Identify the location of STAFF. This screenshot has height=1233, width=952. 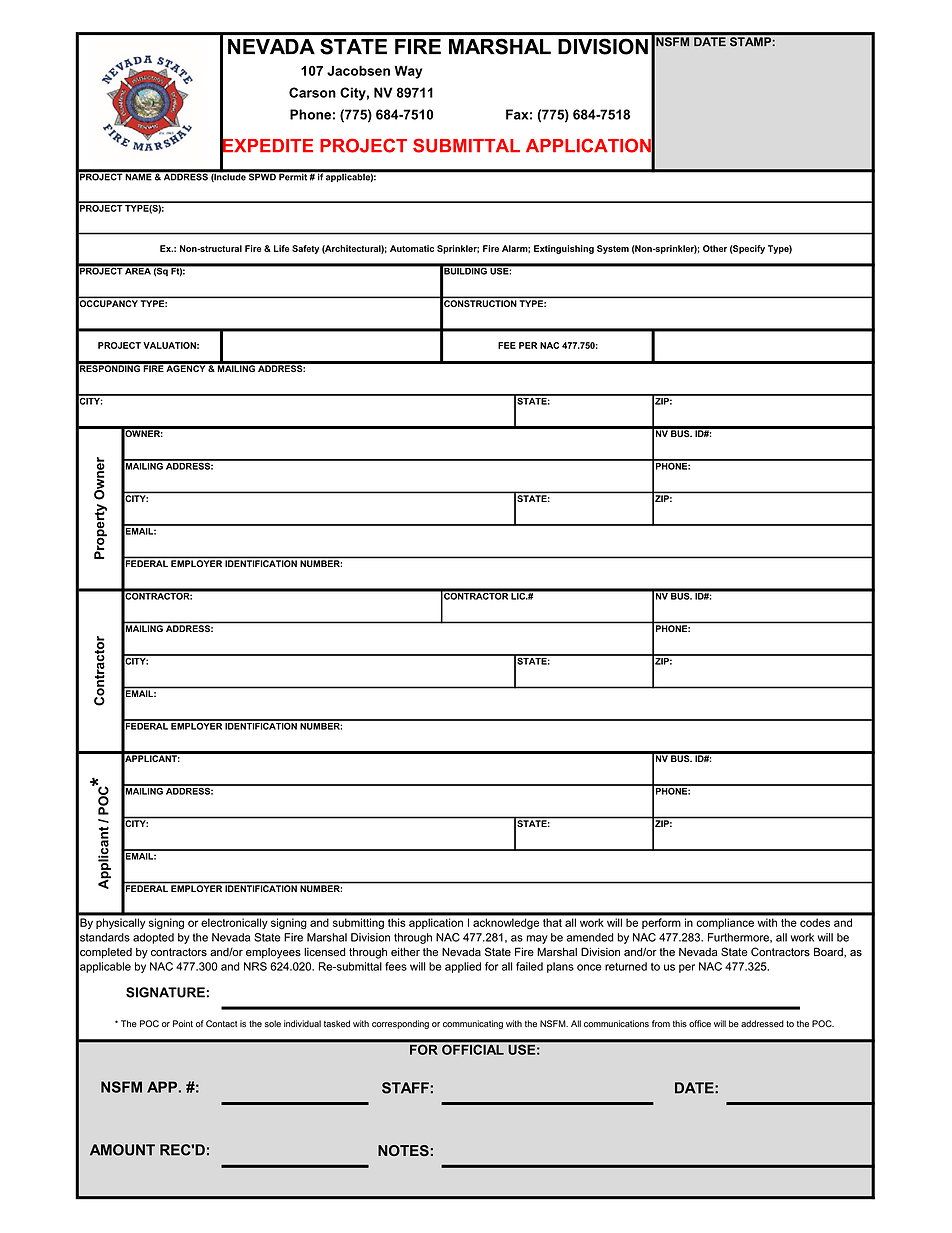
(405, 1088).
